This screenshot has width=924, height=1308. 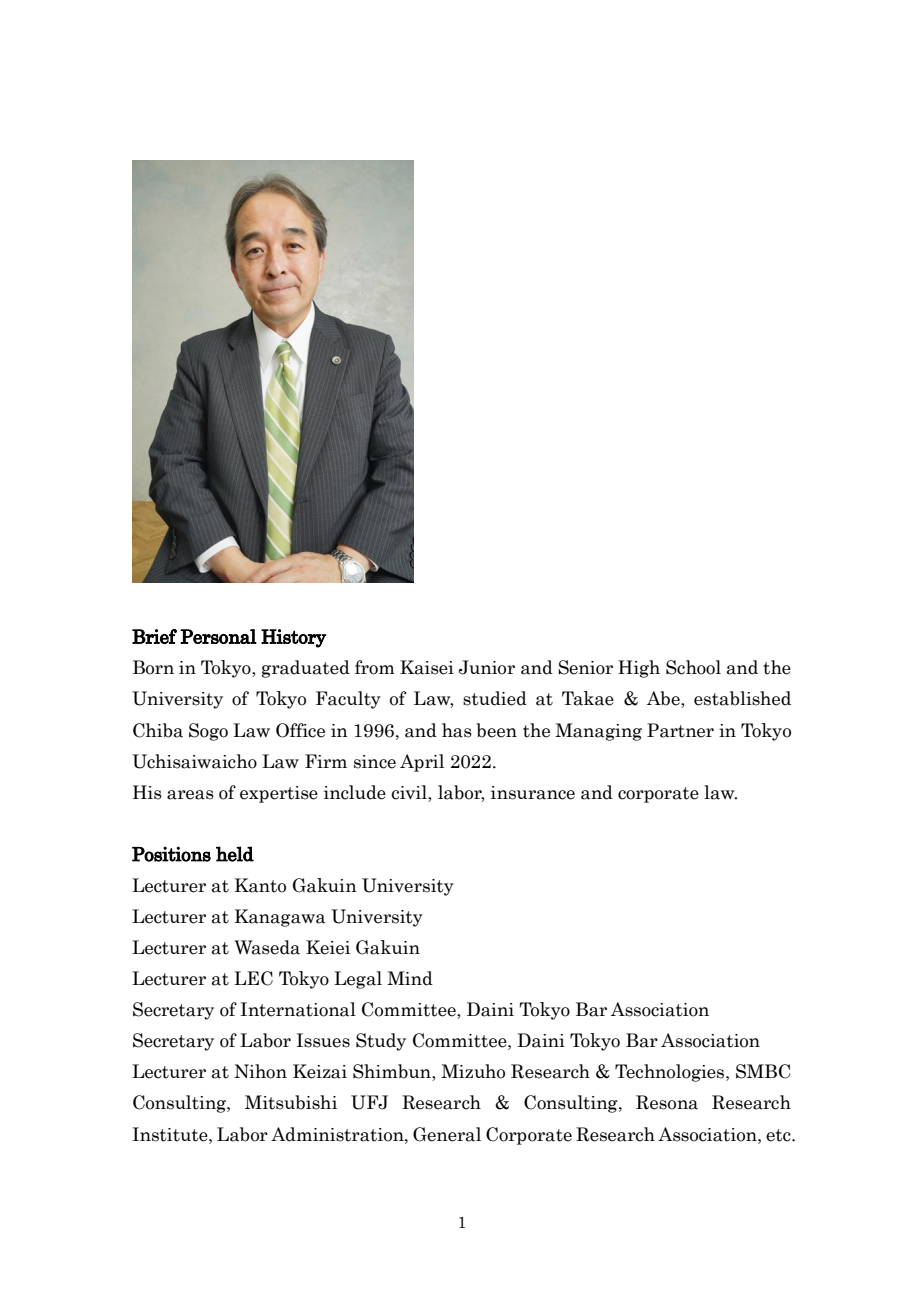 What do you see at coordinates (279, 918) in the screenshot?
I see `Kanagawa` at bounding box center [279, 918].
